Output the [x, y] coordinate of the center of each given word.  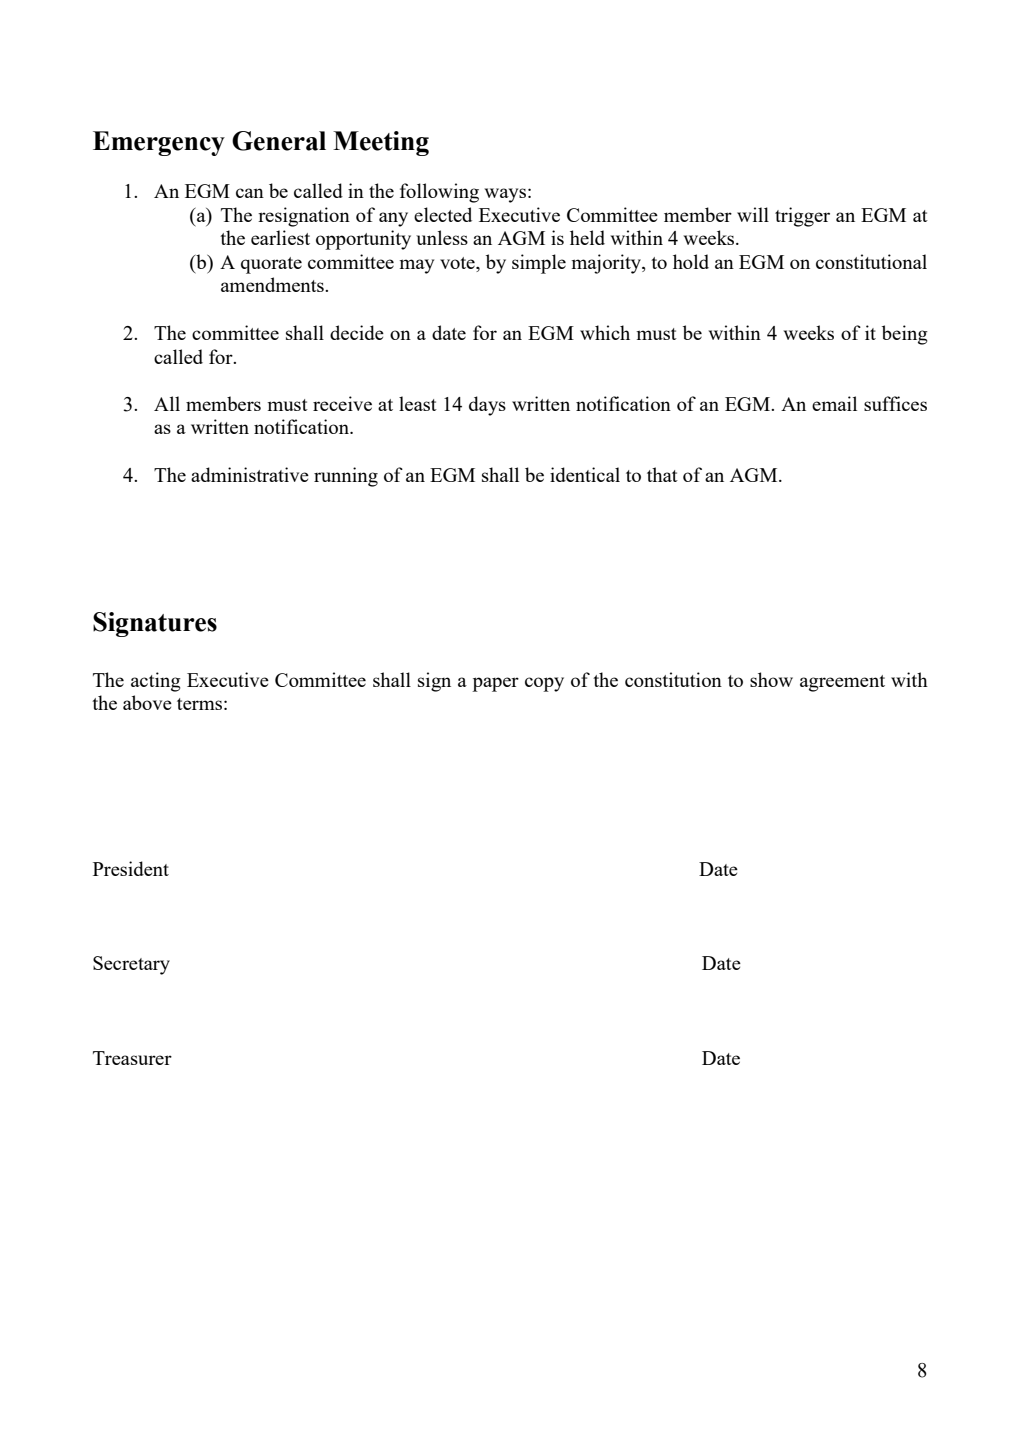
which [605, 332]
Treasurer [132, 1058]
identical [585, 474]
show [771, 679]
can [250, 193]
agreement [842, 683]
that [662, 474]
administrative [250, 474]
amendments [273, 284]
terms [199, 704]
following [439, 193]
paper [495, 684]
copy [544, 684]
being [905, 335]
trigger [802, 217]
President [131, 868]
